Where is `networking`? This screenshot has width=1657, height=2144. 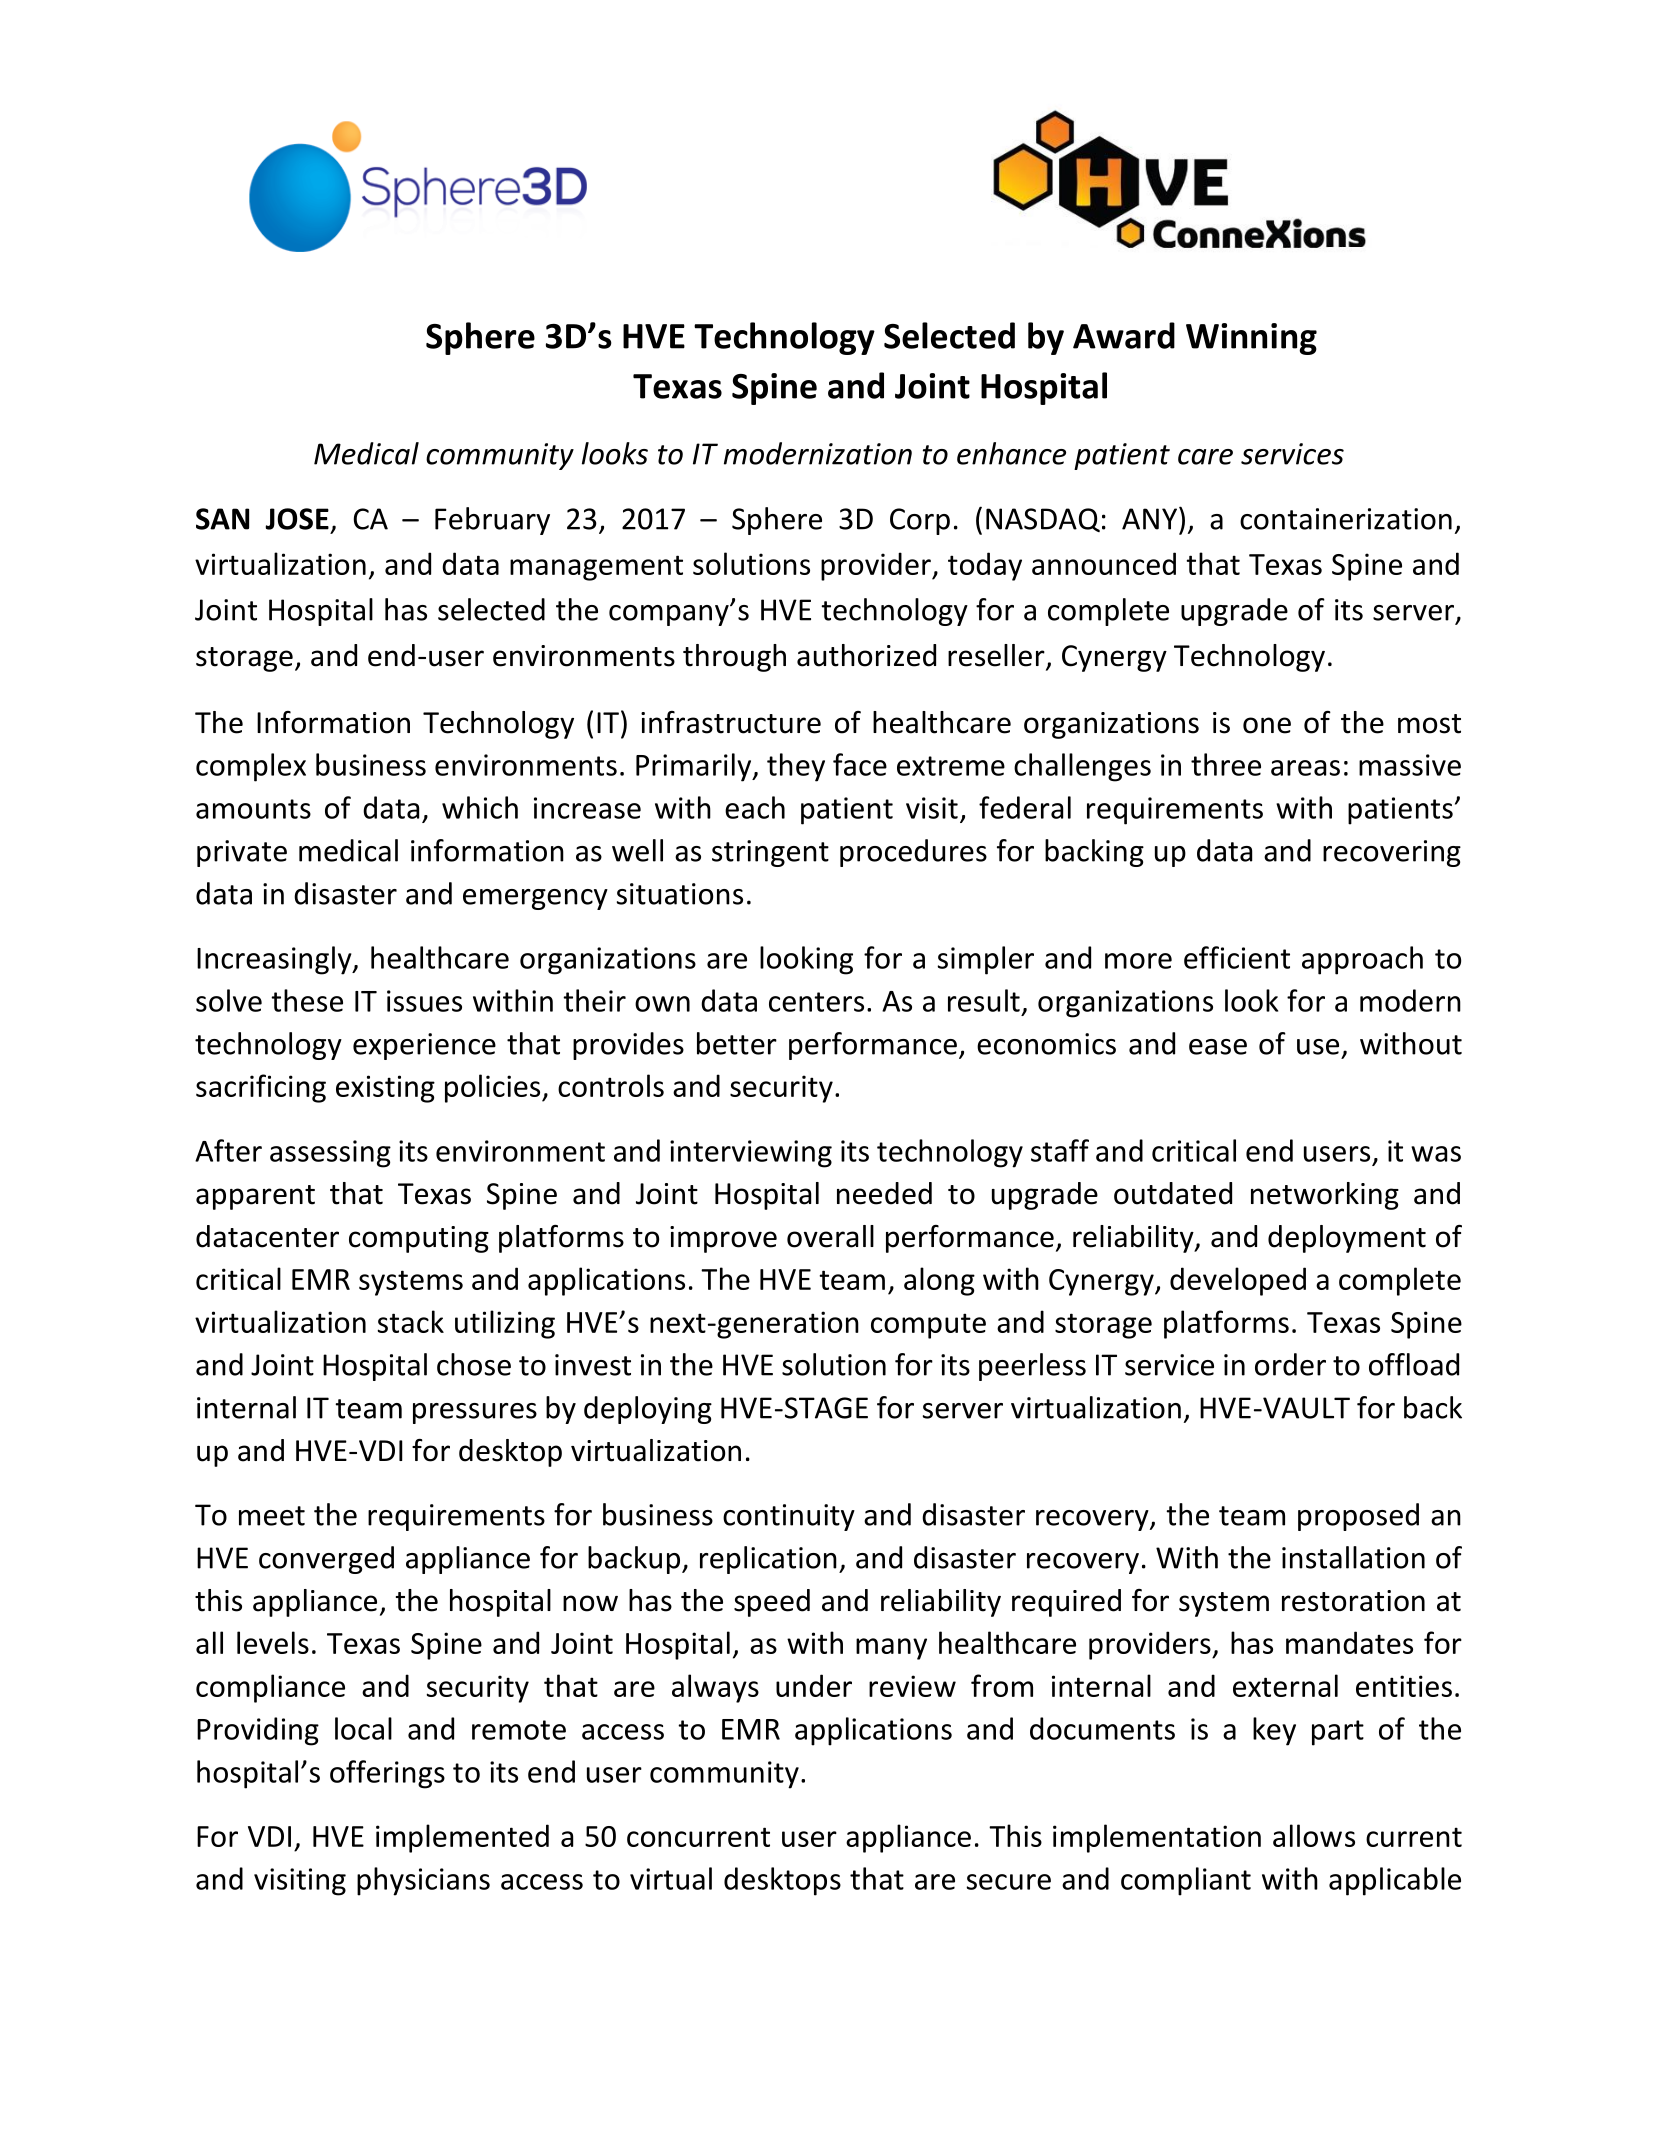
networking is located at coordinates (1325, 1196).
